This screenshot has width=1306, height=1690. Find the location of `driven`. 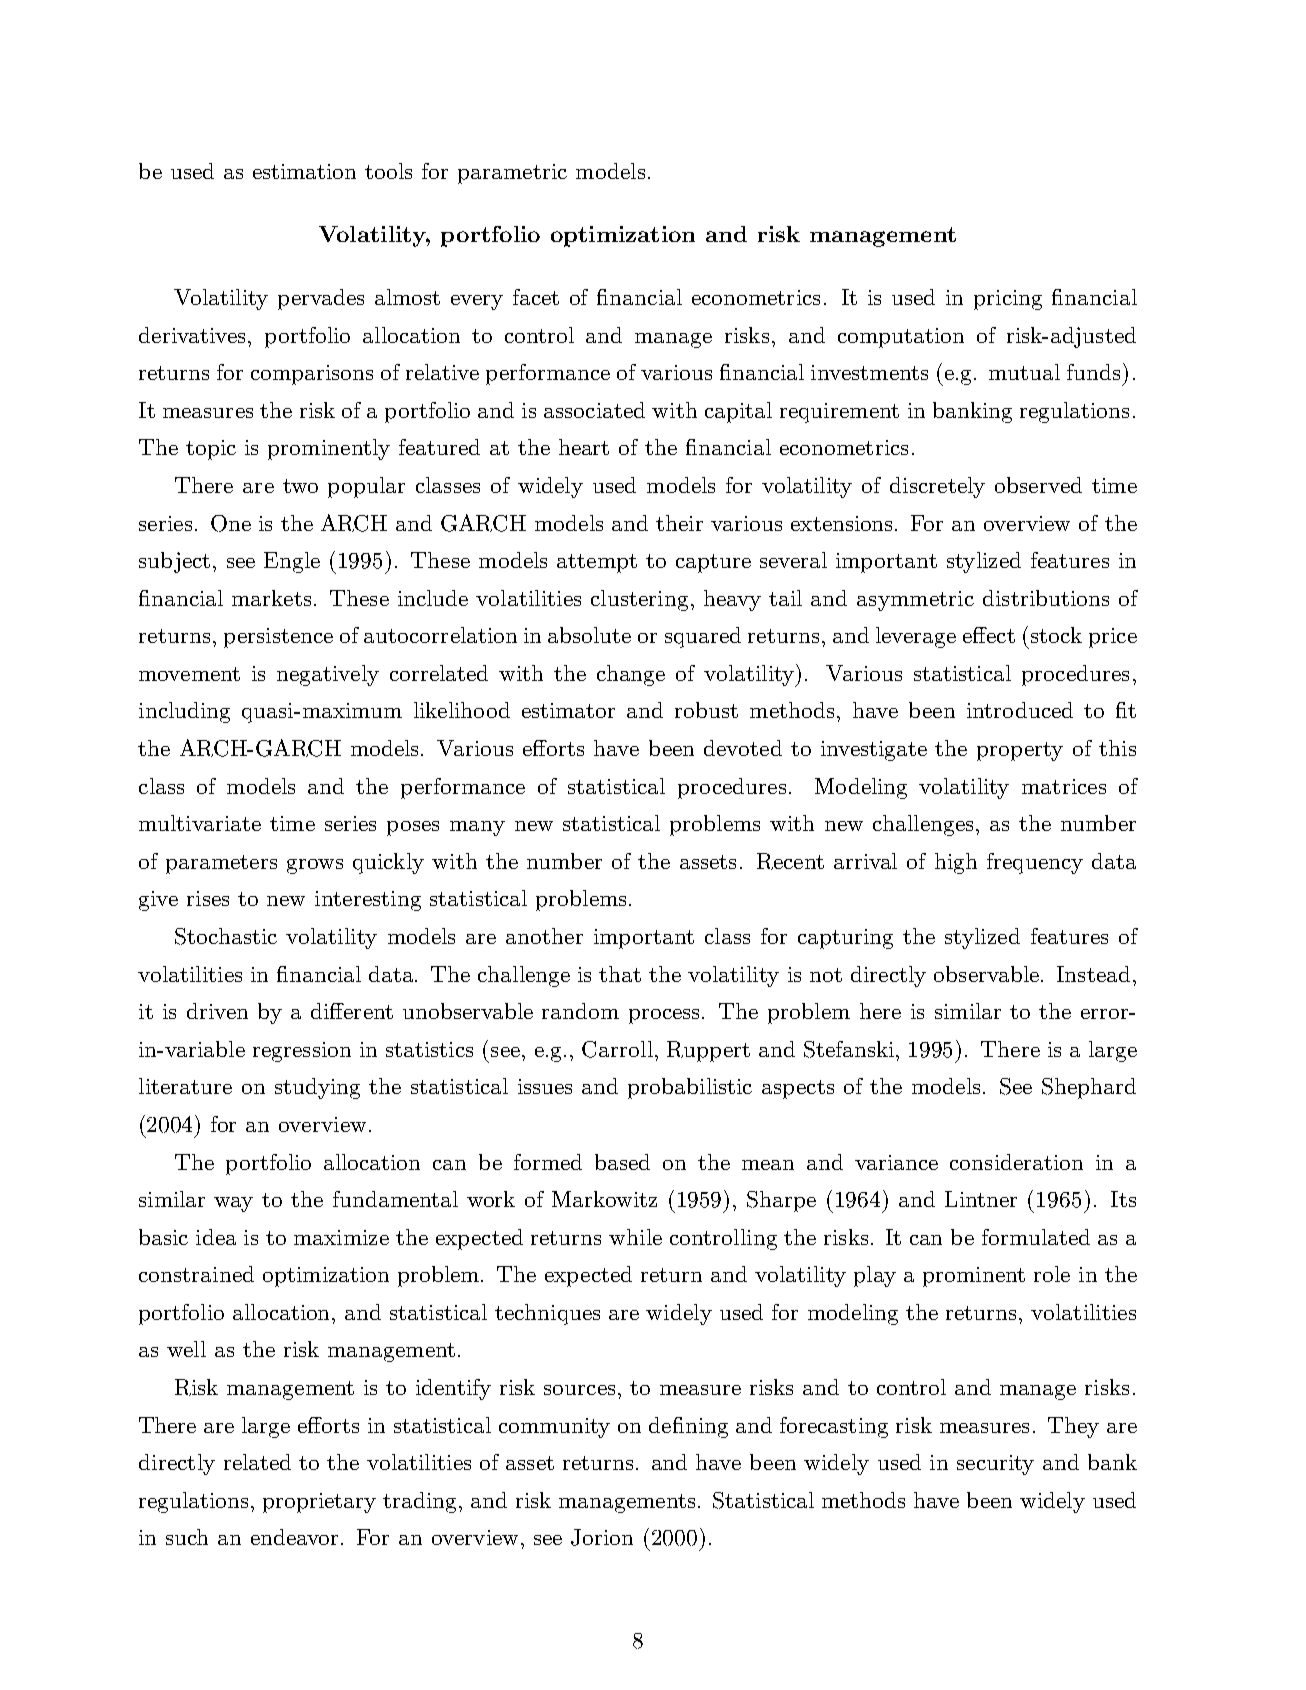

driven is located at coordinates (217, 1011).
